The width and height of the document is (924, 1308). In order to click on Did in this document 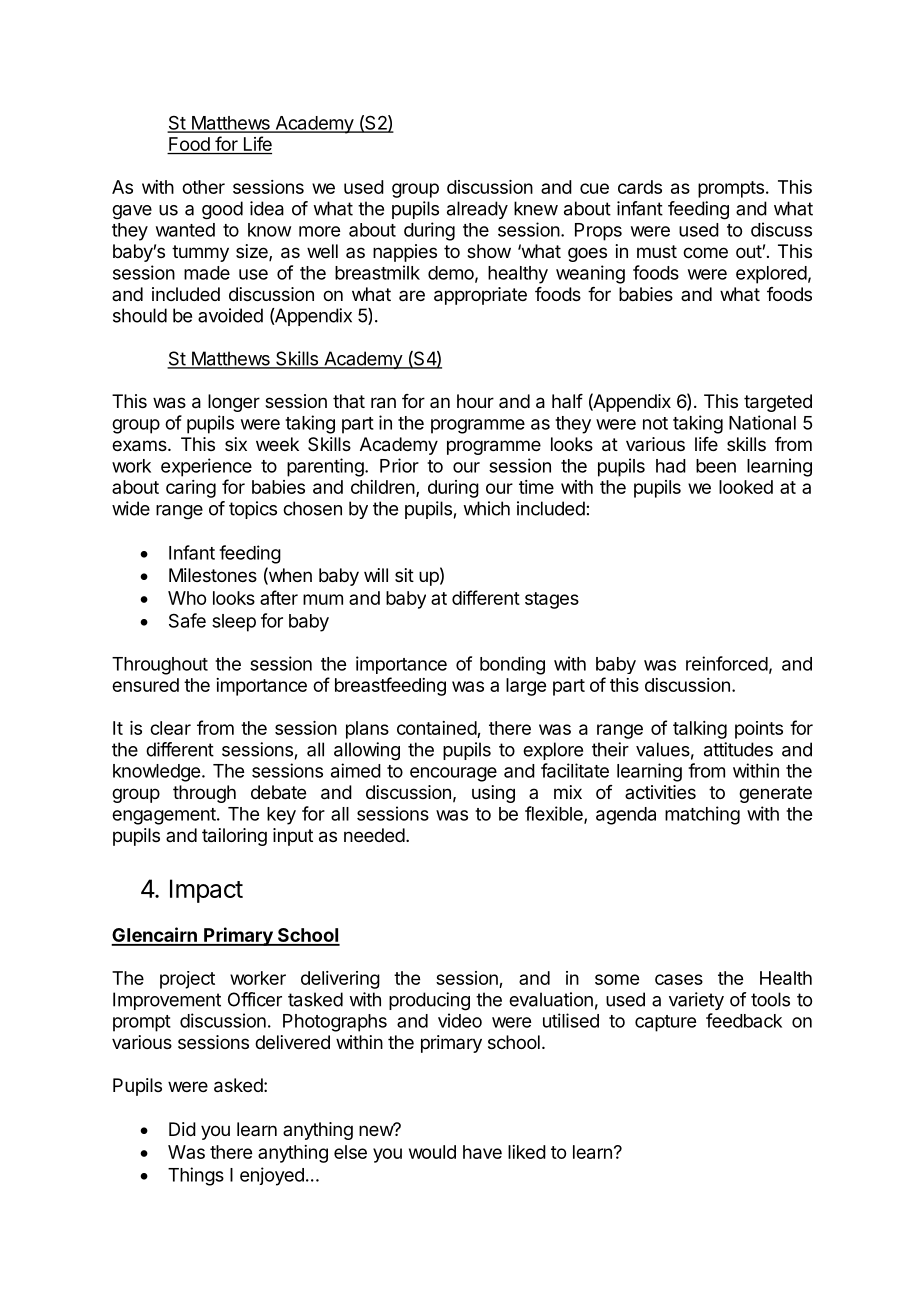, I will do `click(182, 1129)`.
